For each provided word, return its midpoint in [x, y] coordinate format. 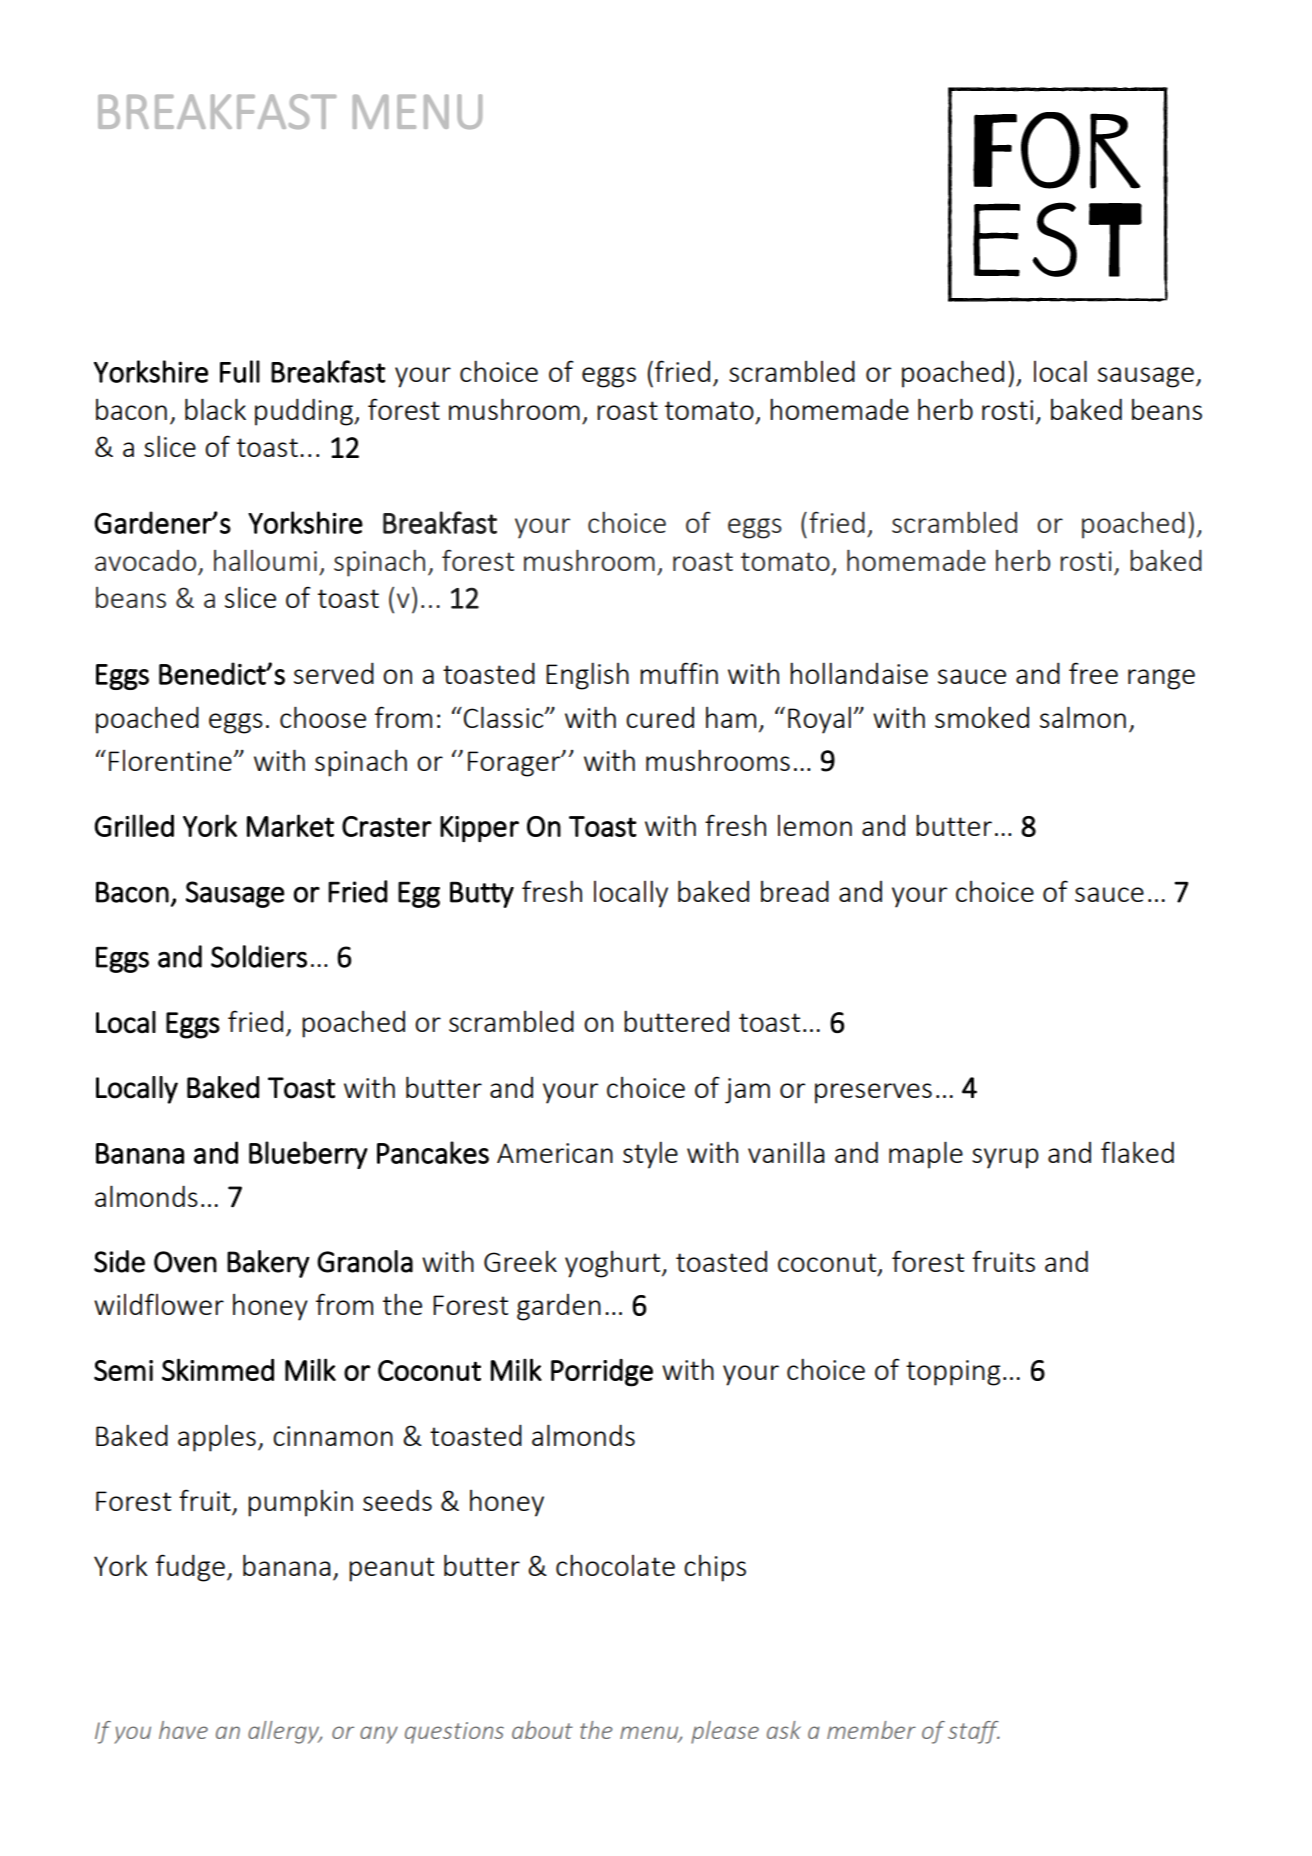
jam [747, 1091]
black [215, 409]
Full [240, 371]
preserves [873, 1093]
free [1093, 673]
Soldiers [259, 956]
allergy [284, 1732]
